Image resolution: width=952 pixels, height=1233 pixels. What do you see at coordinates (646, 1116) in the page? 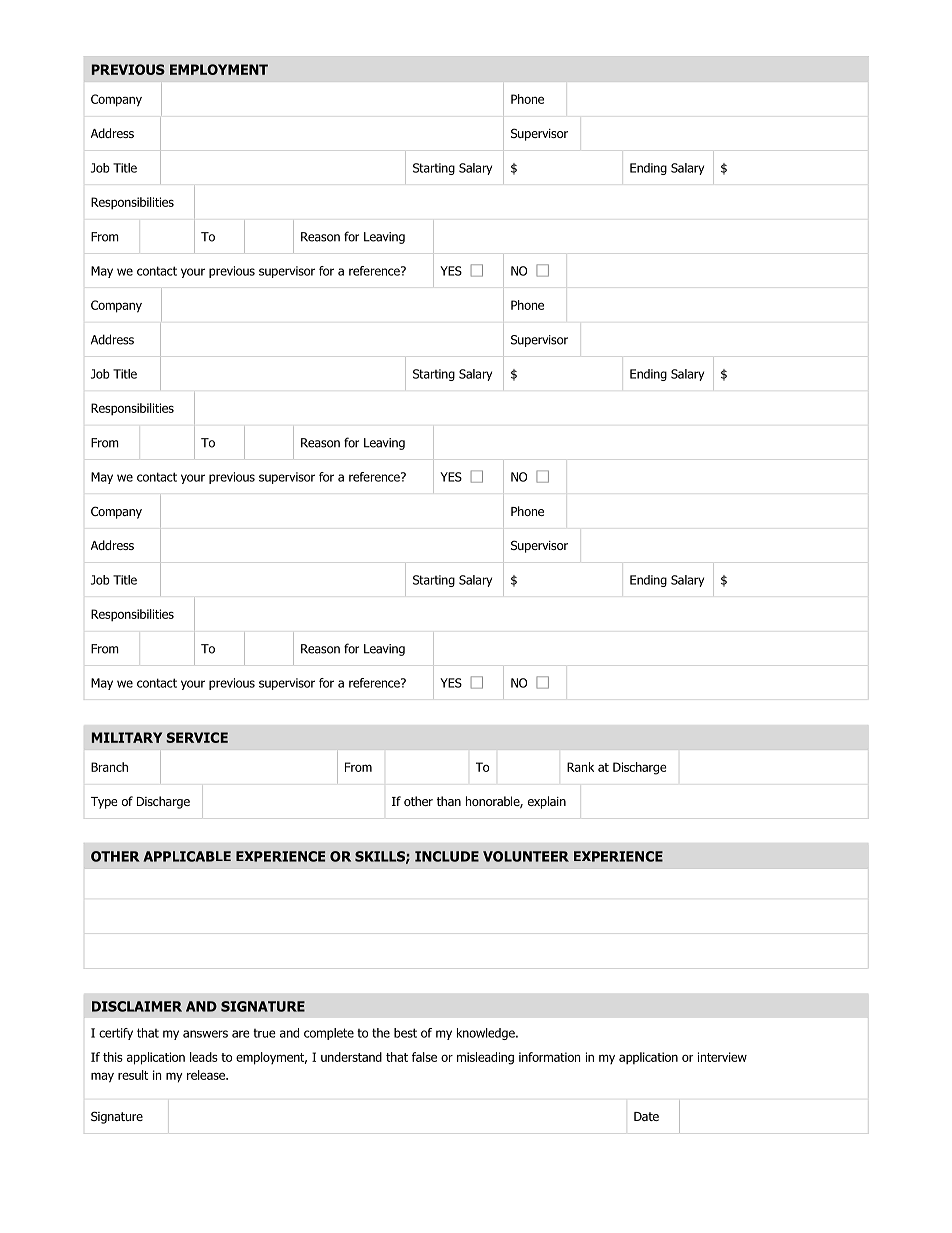
I see `Date` at bounding box center [646, 1116].
